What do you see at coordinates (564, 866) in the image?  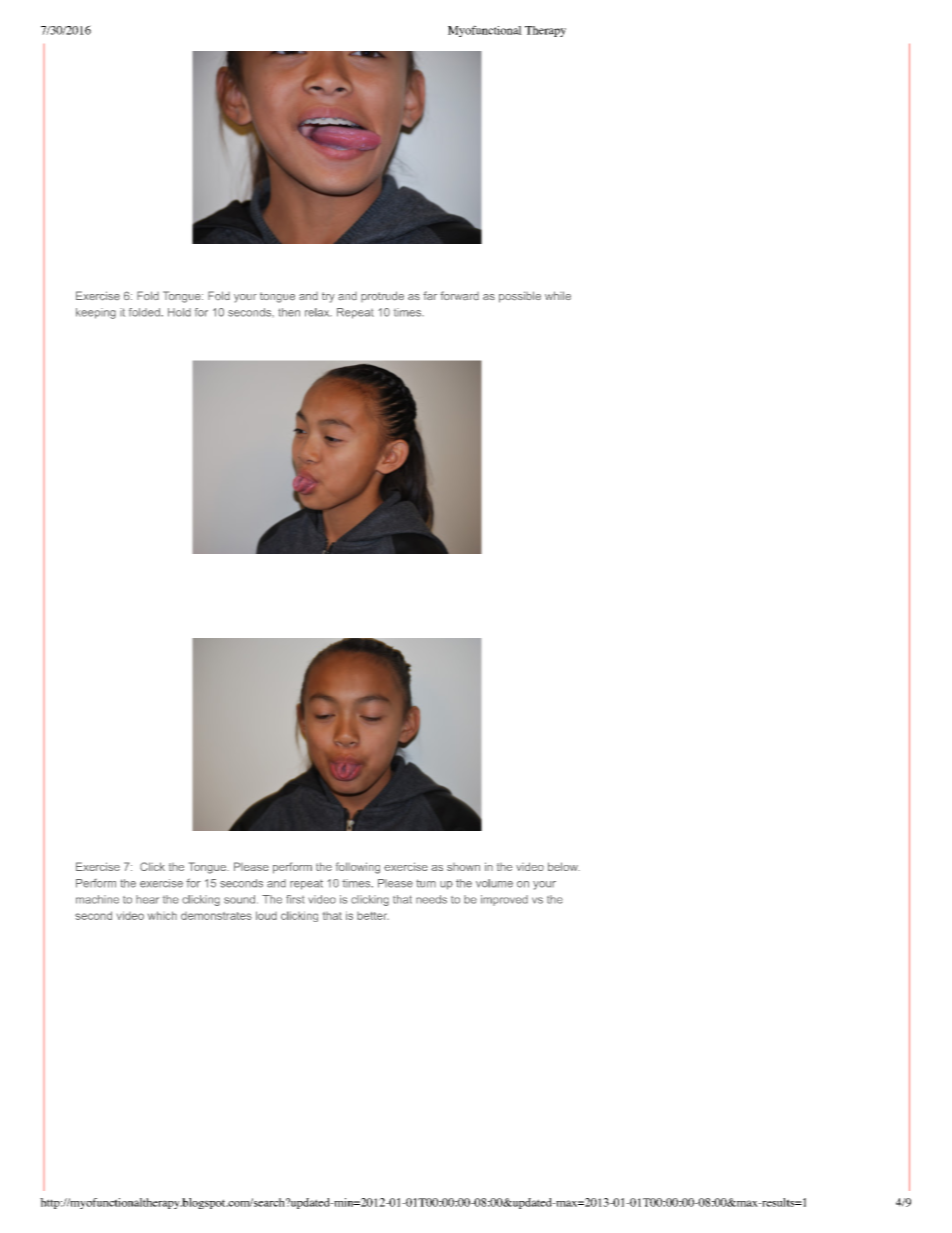 I see `below` at bounding box center [564, 866].
